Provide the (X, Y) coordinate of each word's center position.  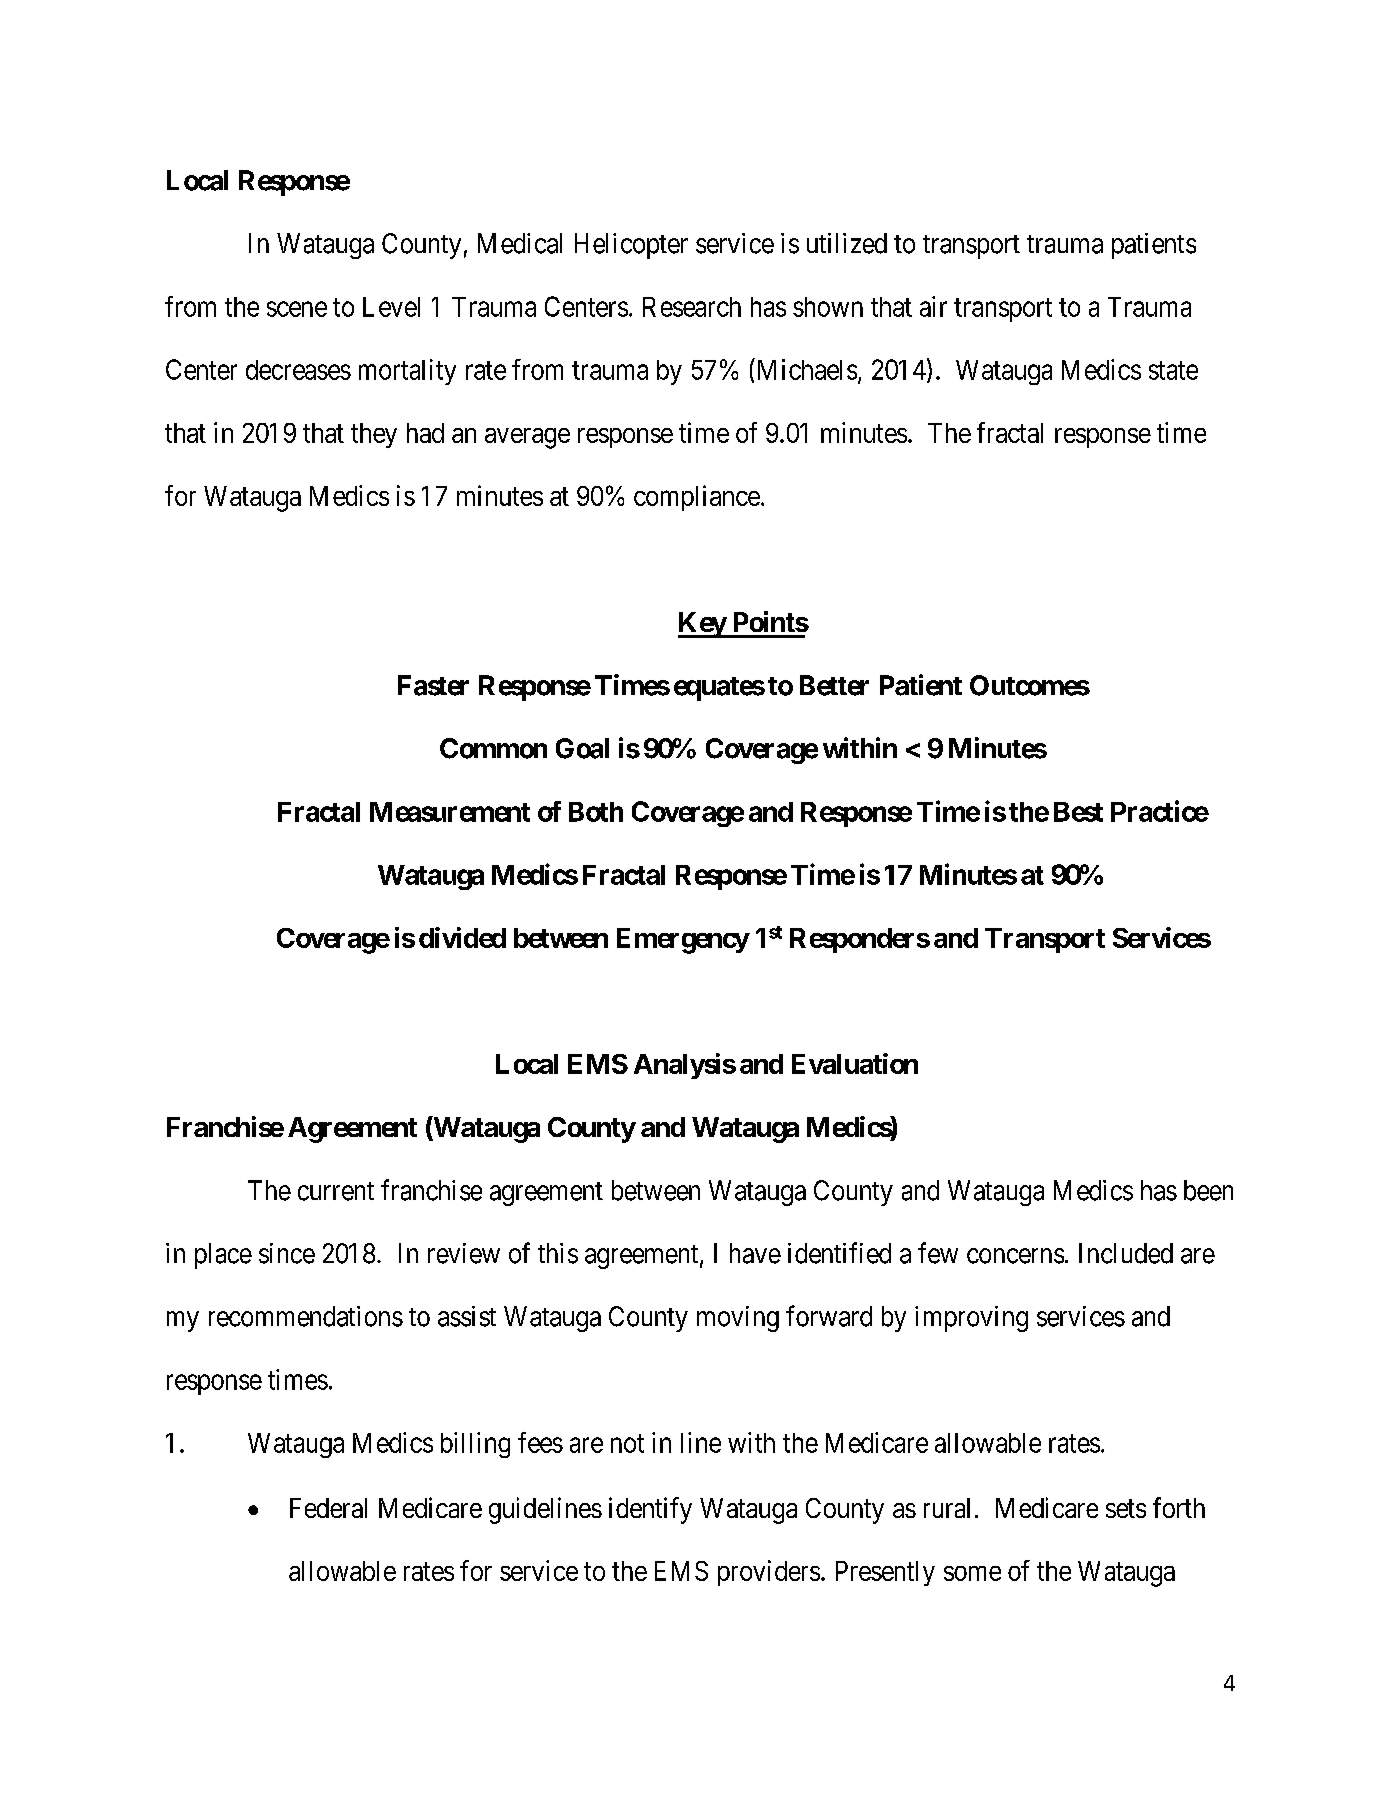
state (1173, 370)
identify (650, 1510)
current (336, 1191)
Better (834, 685)
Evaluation (855, 1063)
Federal (328, 1508)
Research (692, 307)
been (1208, 1190)
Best (1078, 812)
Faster (433, 685)
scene (297, 309)
